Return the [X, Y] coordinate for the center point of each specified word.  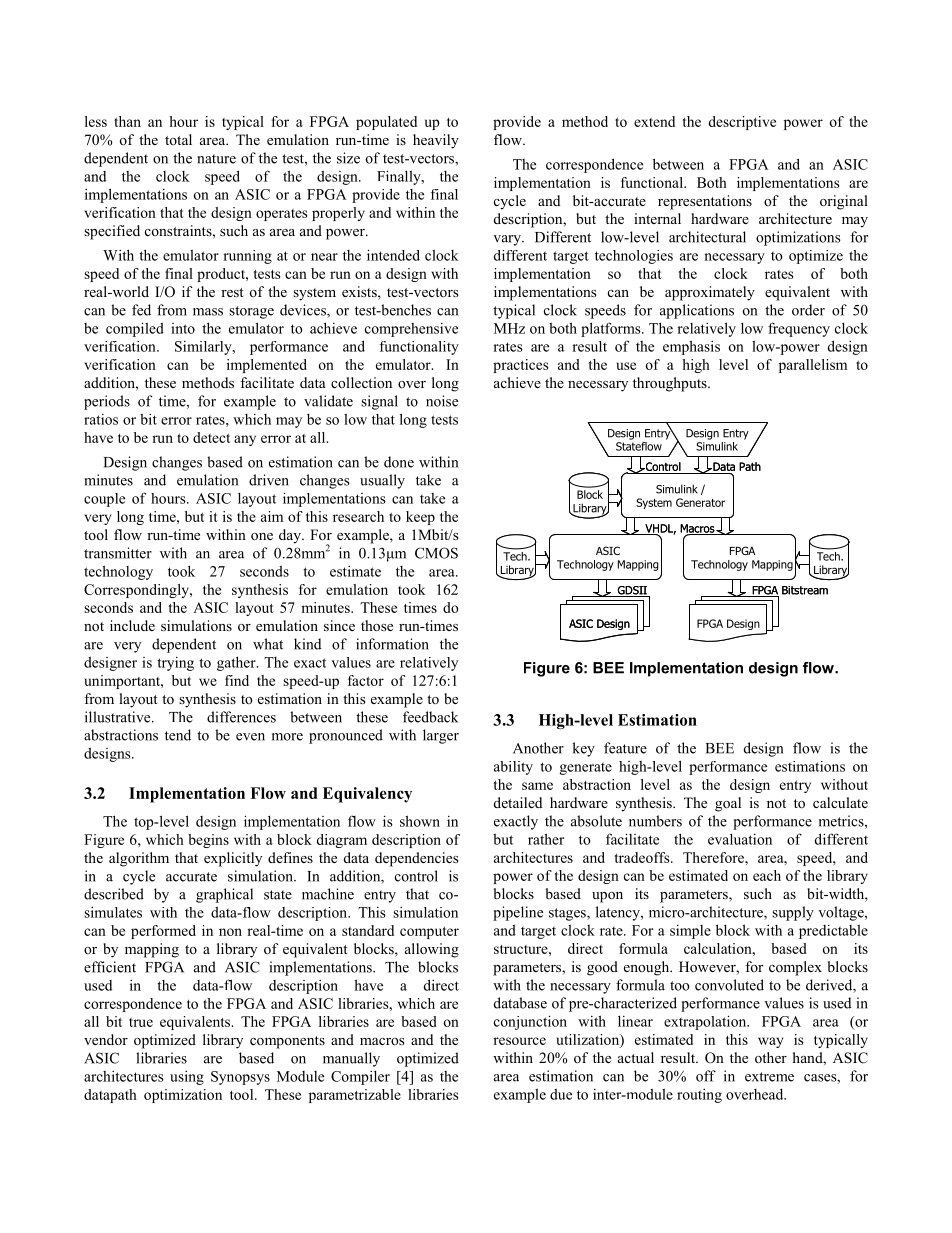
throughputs [671, 384]
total [178, 139]
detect [211, 437]
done [399, 462]
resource [519, 1041]
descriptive [742, 123]
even [250, 737]
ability [513, 768]
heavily [436, 141]
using [187, 1078]
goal [728, 804]
